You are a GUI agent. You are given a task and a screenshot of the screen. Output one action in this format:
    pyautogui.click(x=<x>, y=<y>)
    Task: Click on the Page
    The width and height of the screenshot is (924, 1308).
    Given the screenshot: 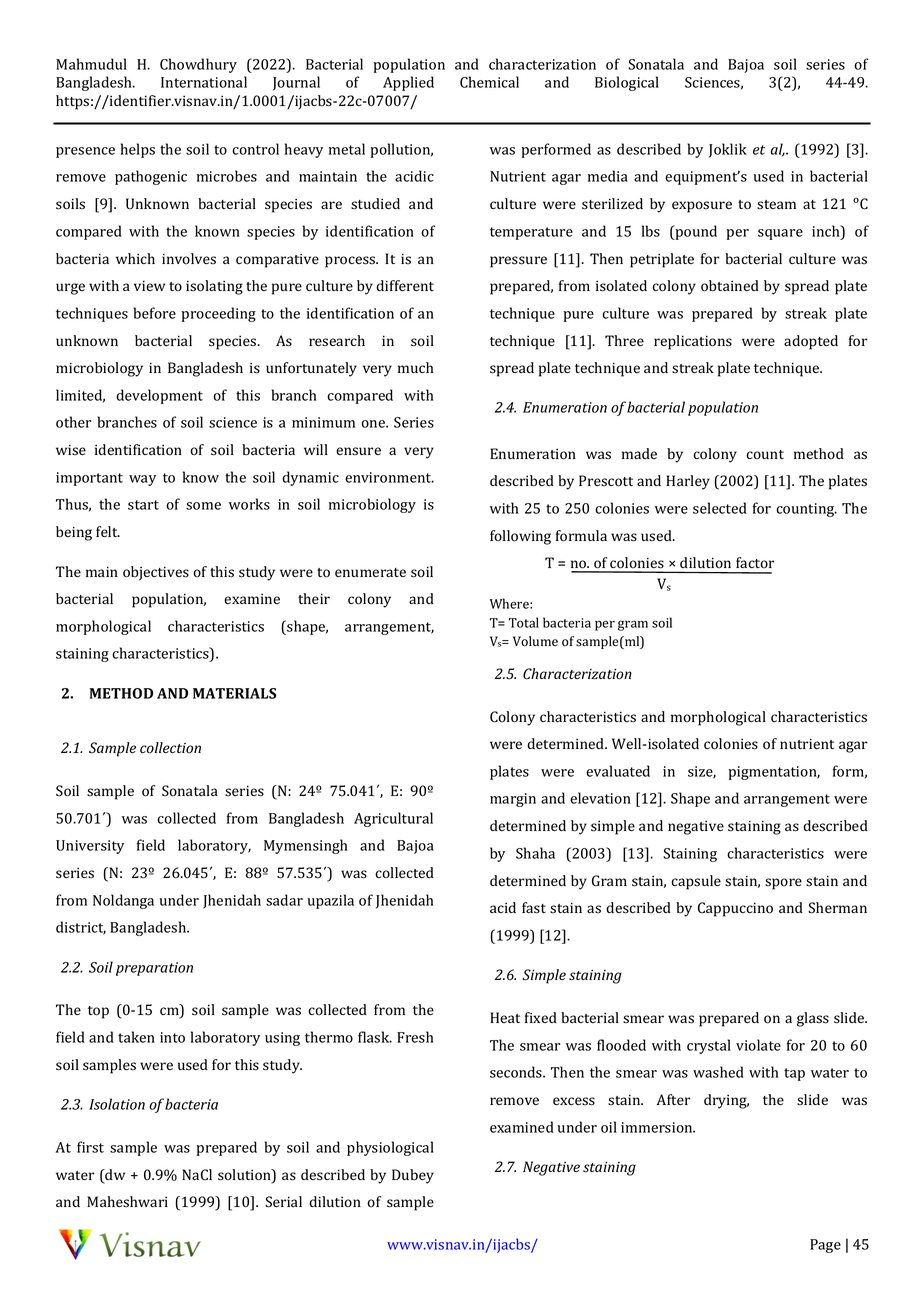 What is the action you would take?
    pyautogui.click(x=825, y=1246)
